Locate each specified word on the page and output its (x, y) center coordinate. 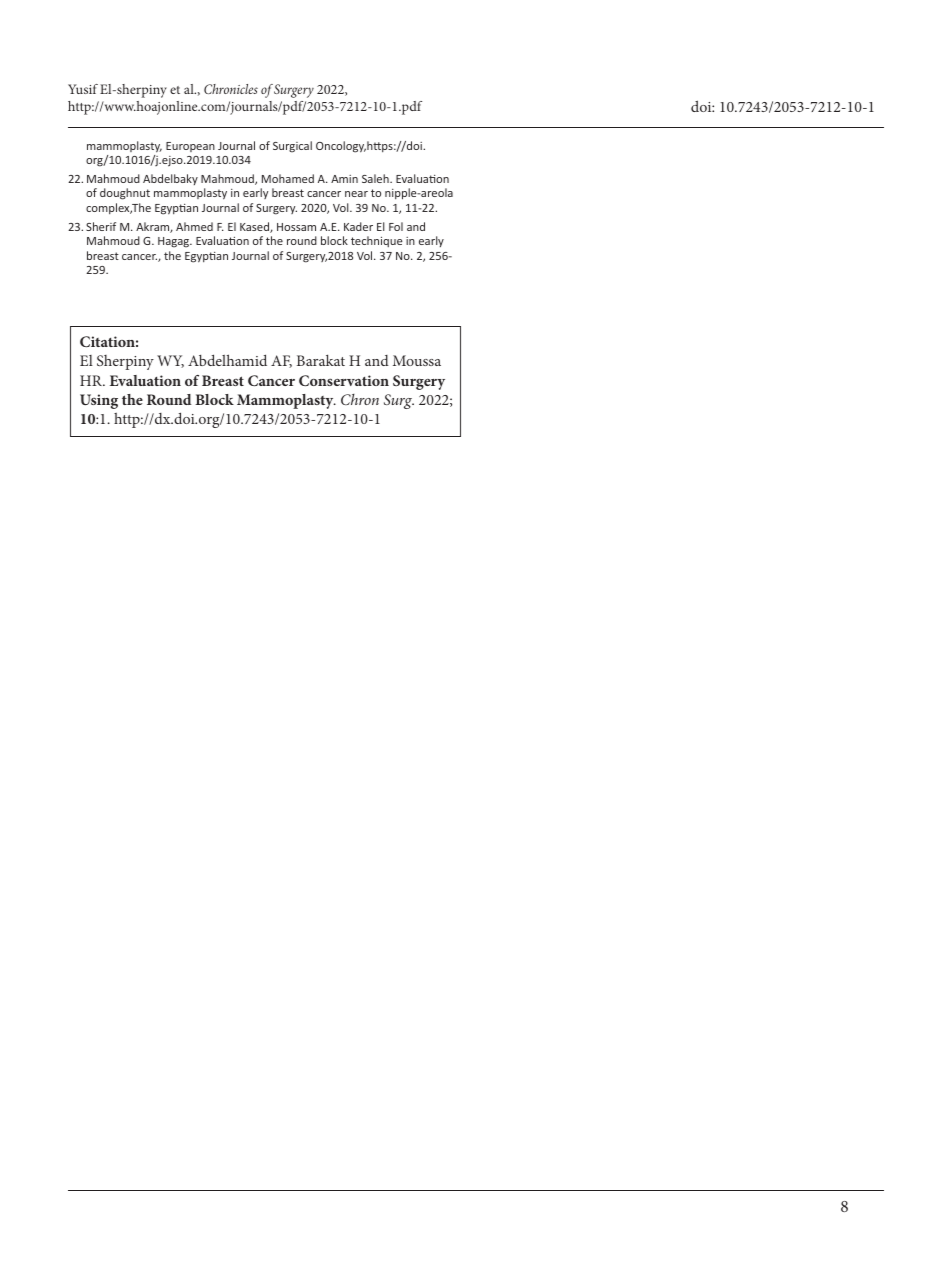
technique (376, 241)
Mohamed (288, 178)
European (190, 147)
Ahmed (194, 226)
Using (99, 401)
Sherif (101, 226)
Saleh (376, 178)
